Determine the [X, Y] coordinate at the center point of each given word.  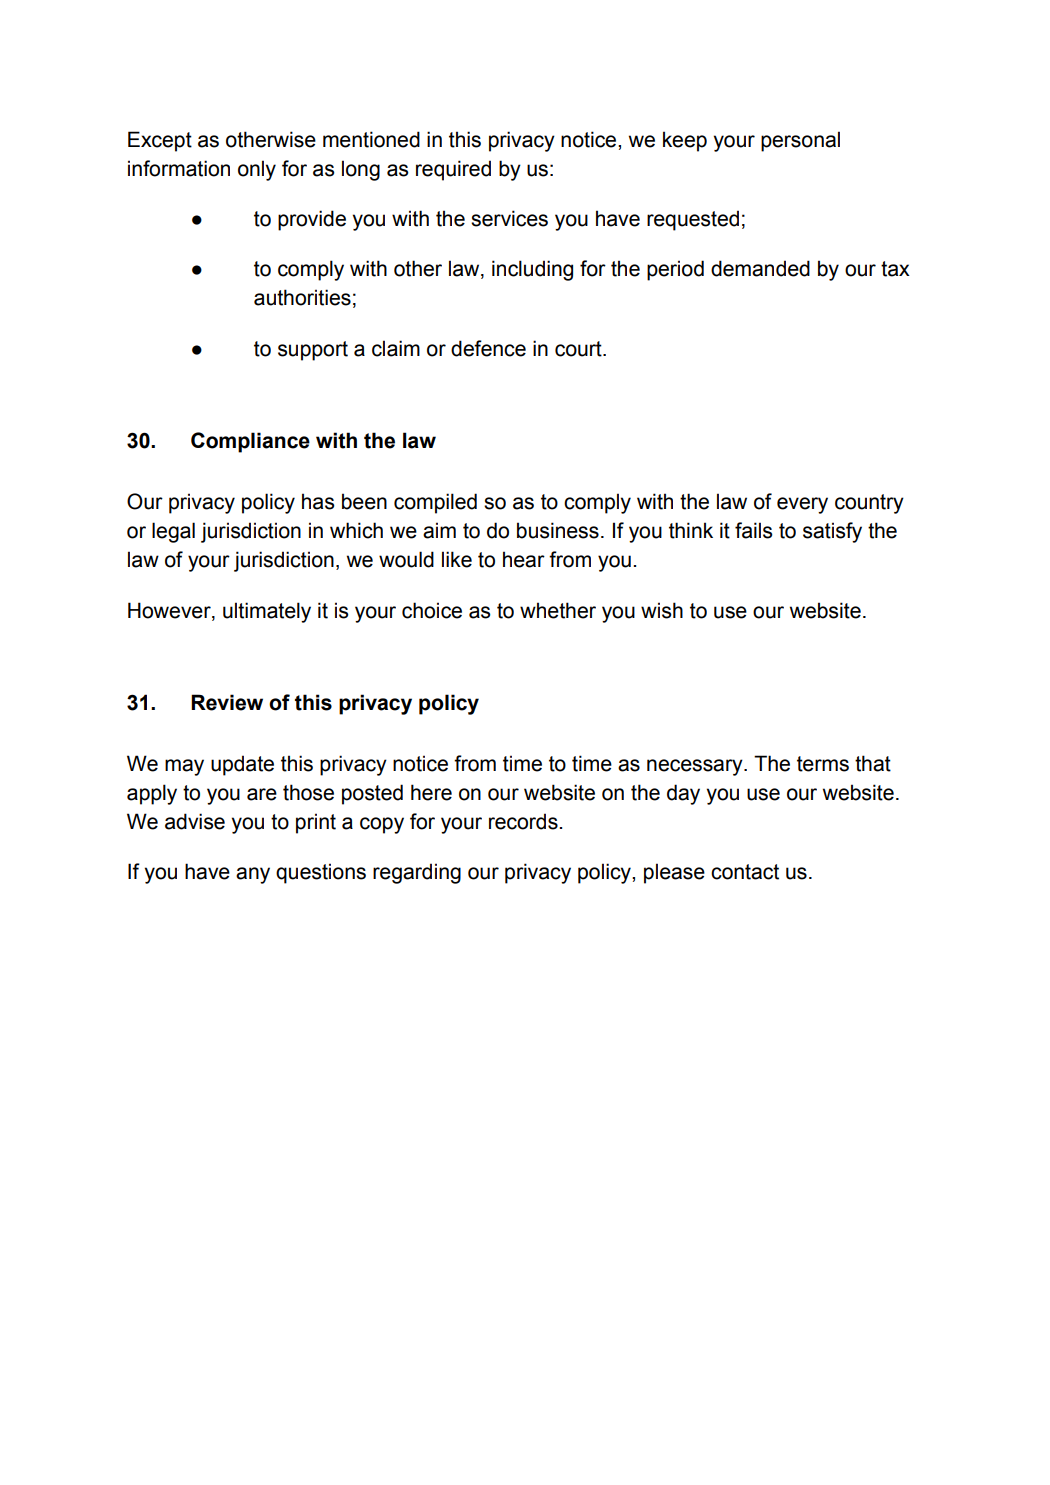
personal [800, 141]
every [802, 505]
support [313, 351]
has [318, 501]
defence [488, 348]
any [253, 875]
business [558, 530]
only [257, 170]
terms [823, 764]
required [453, 170]
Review [227, 702]
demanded [760, 268]
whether [558, 610]
